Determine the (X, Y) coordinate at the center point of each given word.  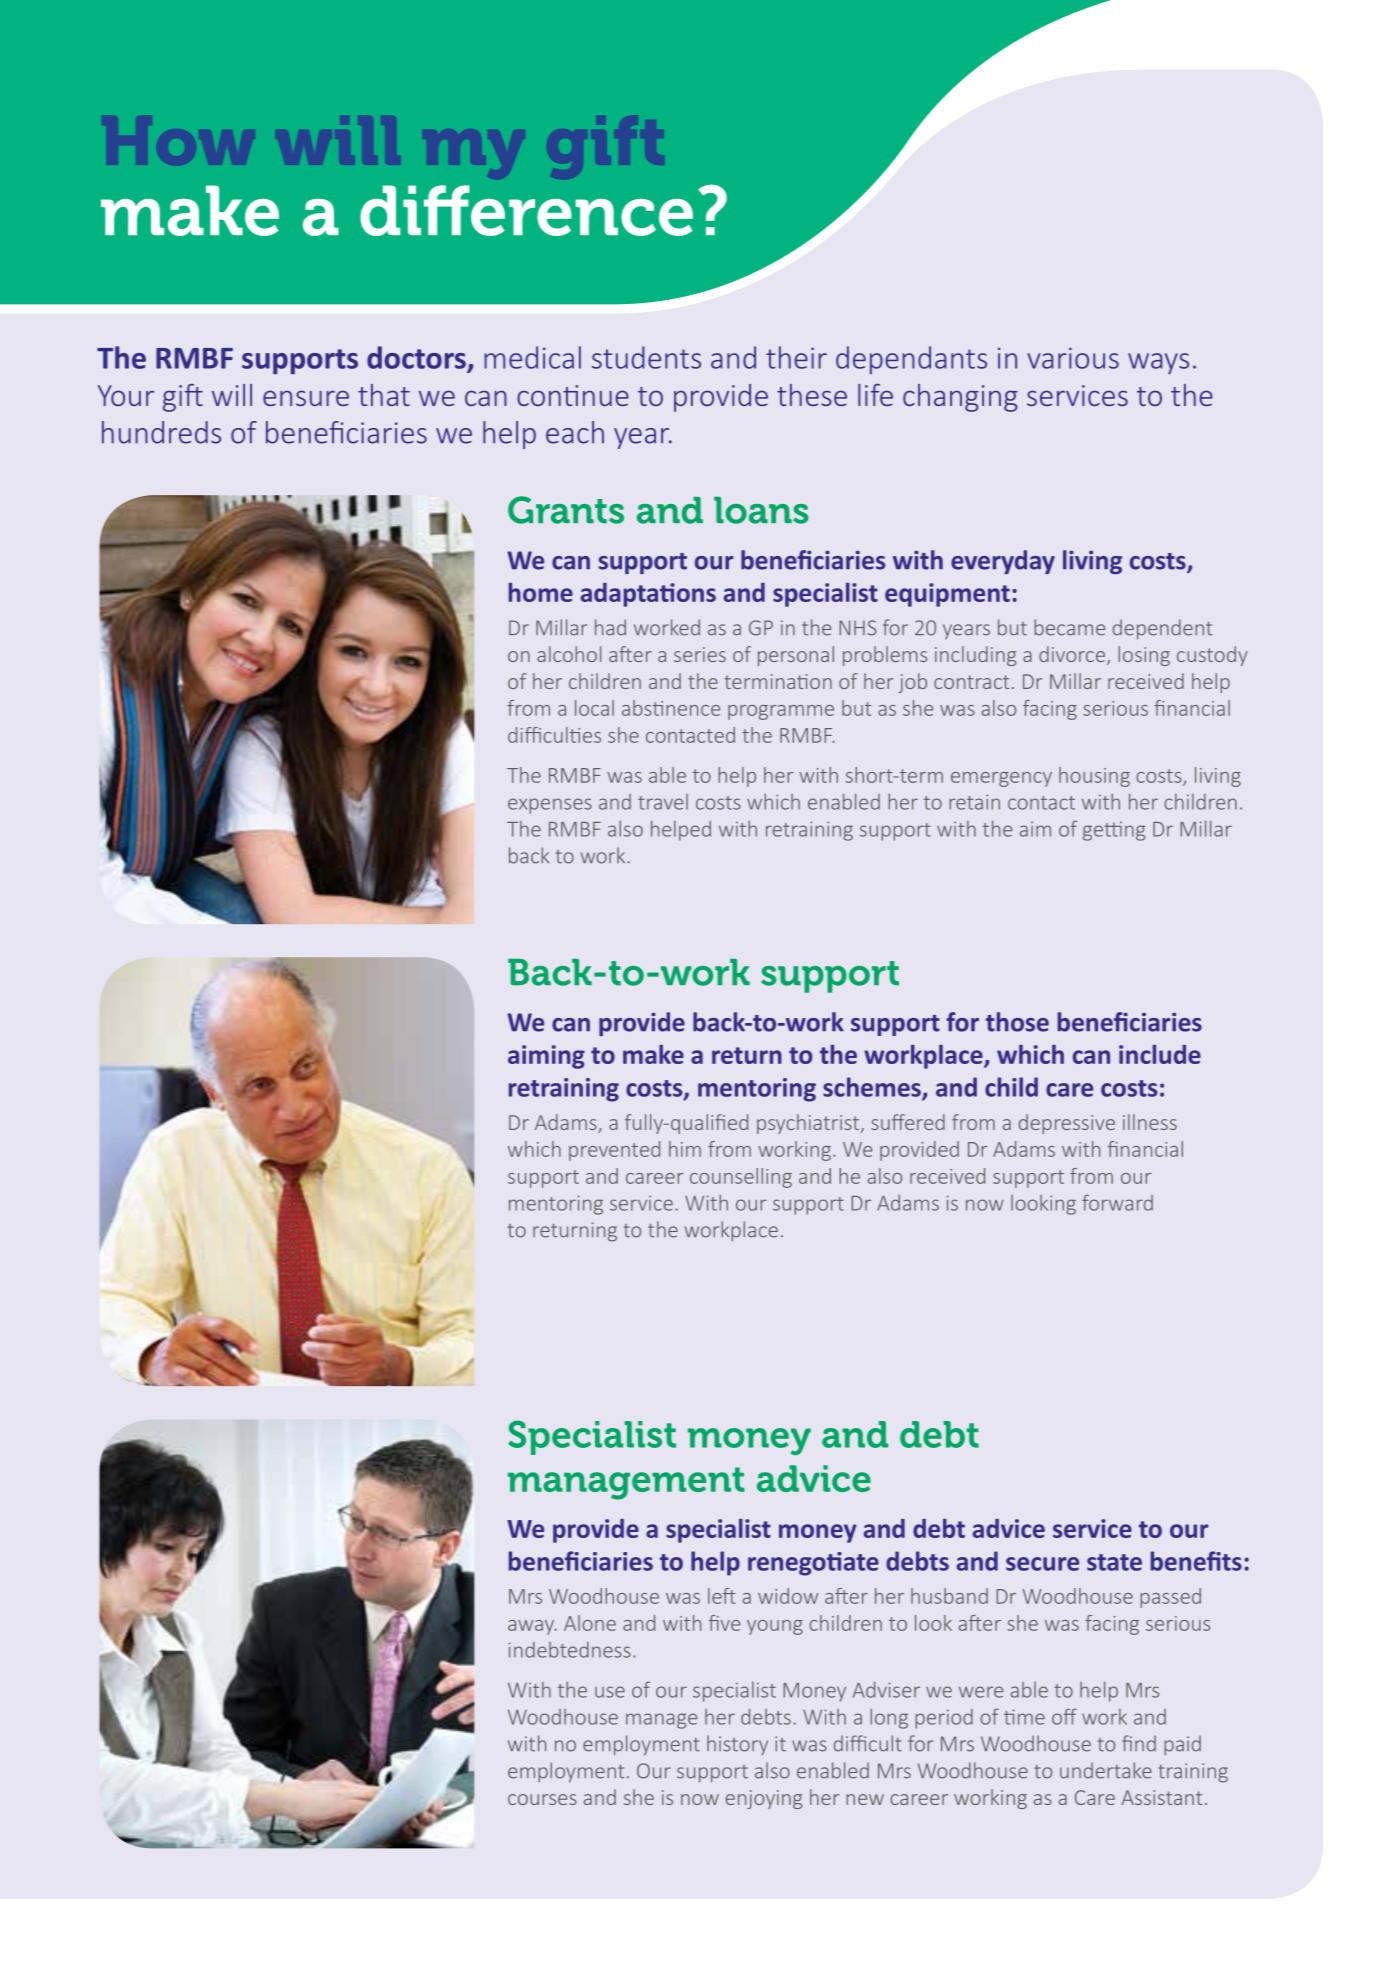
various (1073, 358)
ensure (306, 398)
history (737, 1745)
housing (1094, 777)
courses (542, 1799)
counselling (741, 1178)
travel (663, 802)
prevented (614, 1151)
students (646, 357)
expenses (550, 806)
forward (1117, 1202)
